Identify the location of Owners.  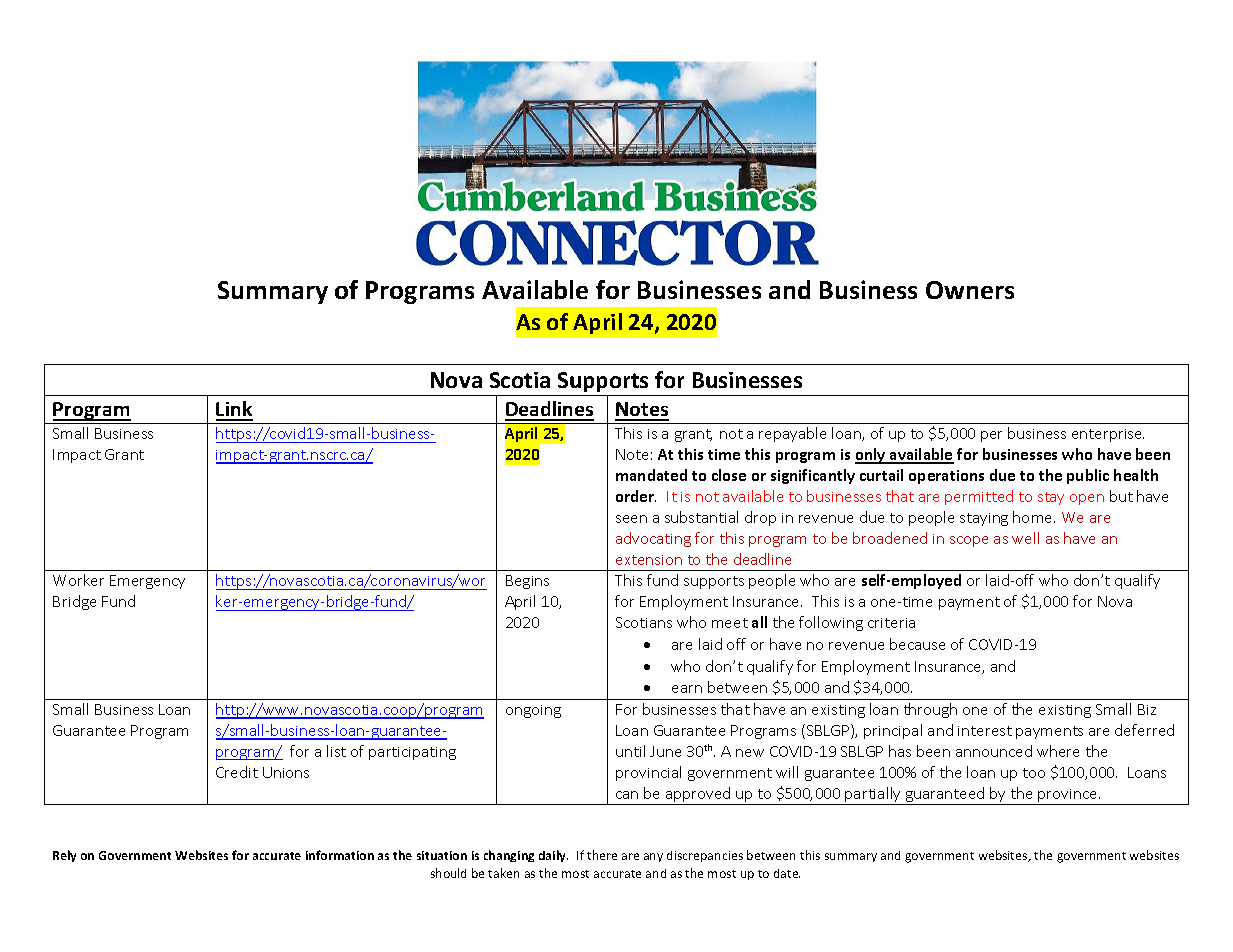
(970, 290).
